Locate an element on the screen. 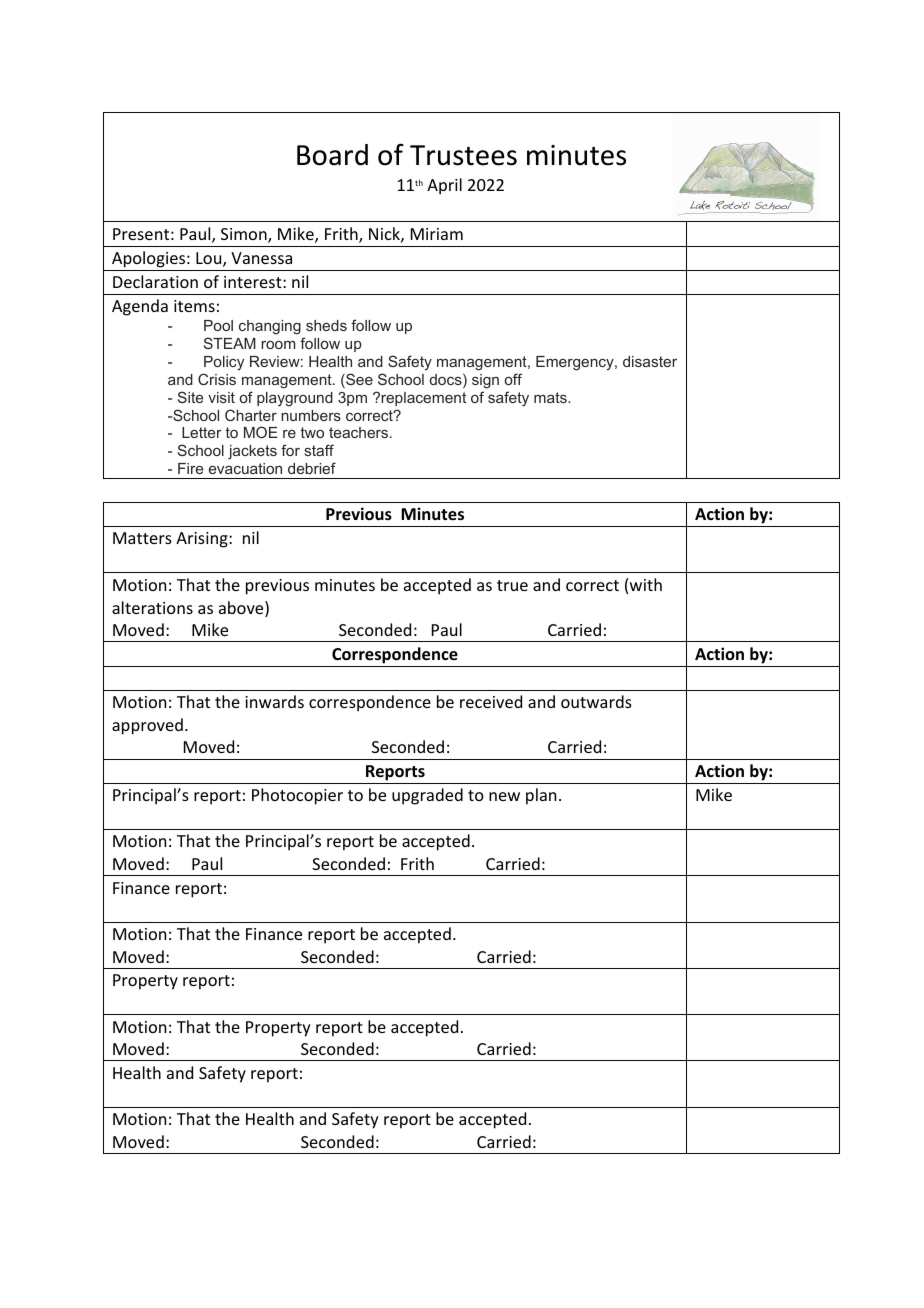 This screenshot has width=924, height=1308. disaster is located at coordinates (650, 361).
